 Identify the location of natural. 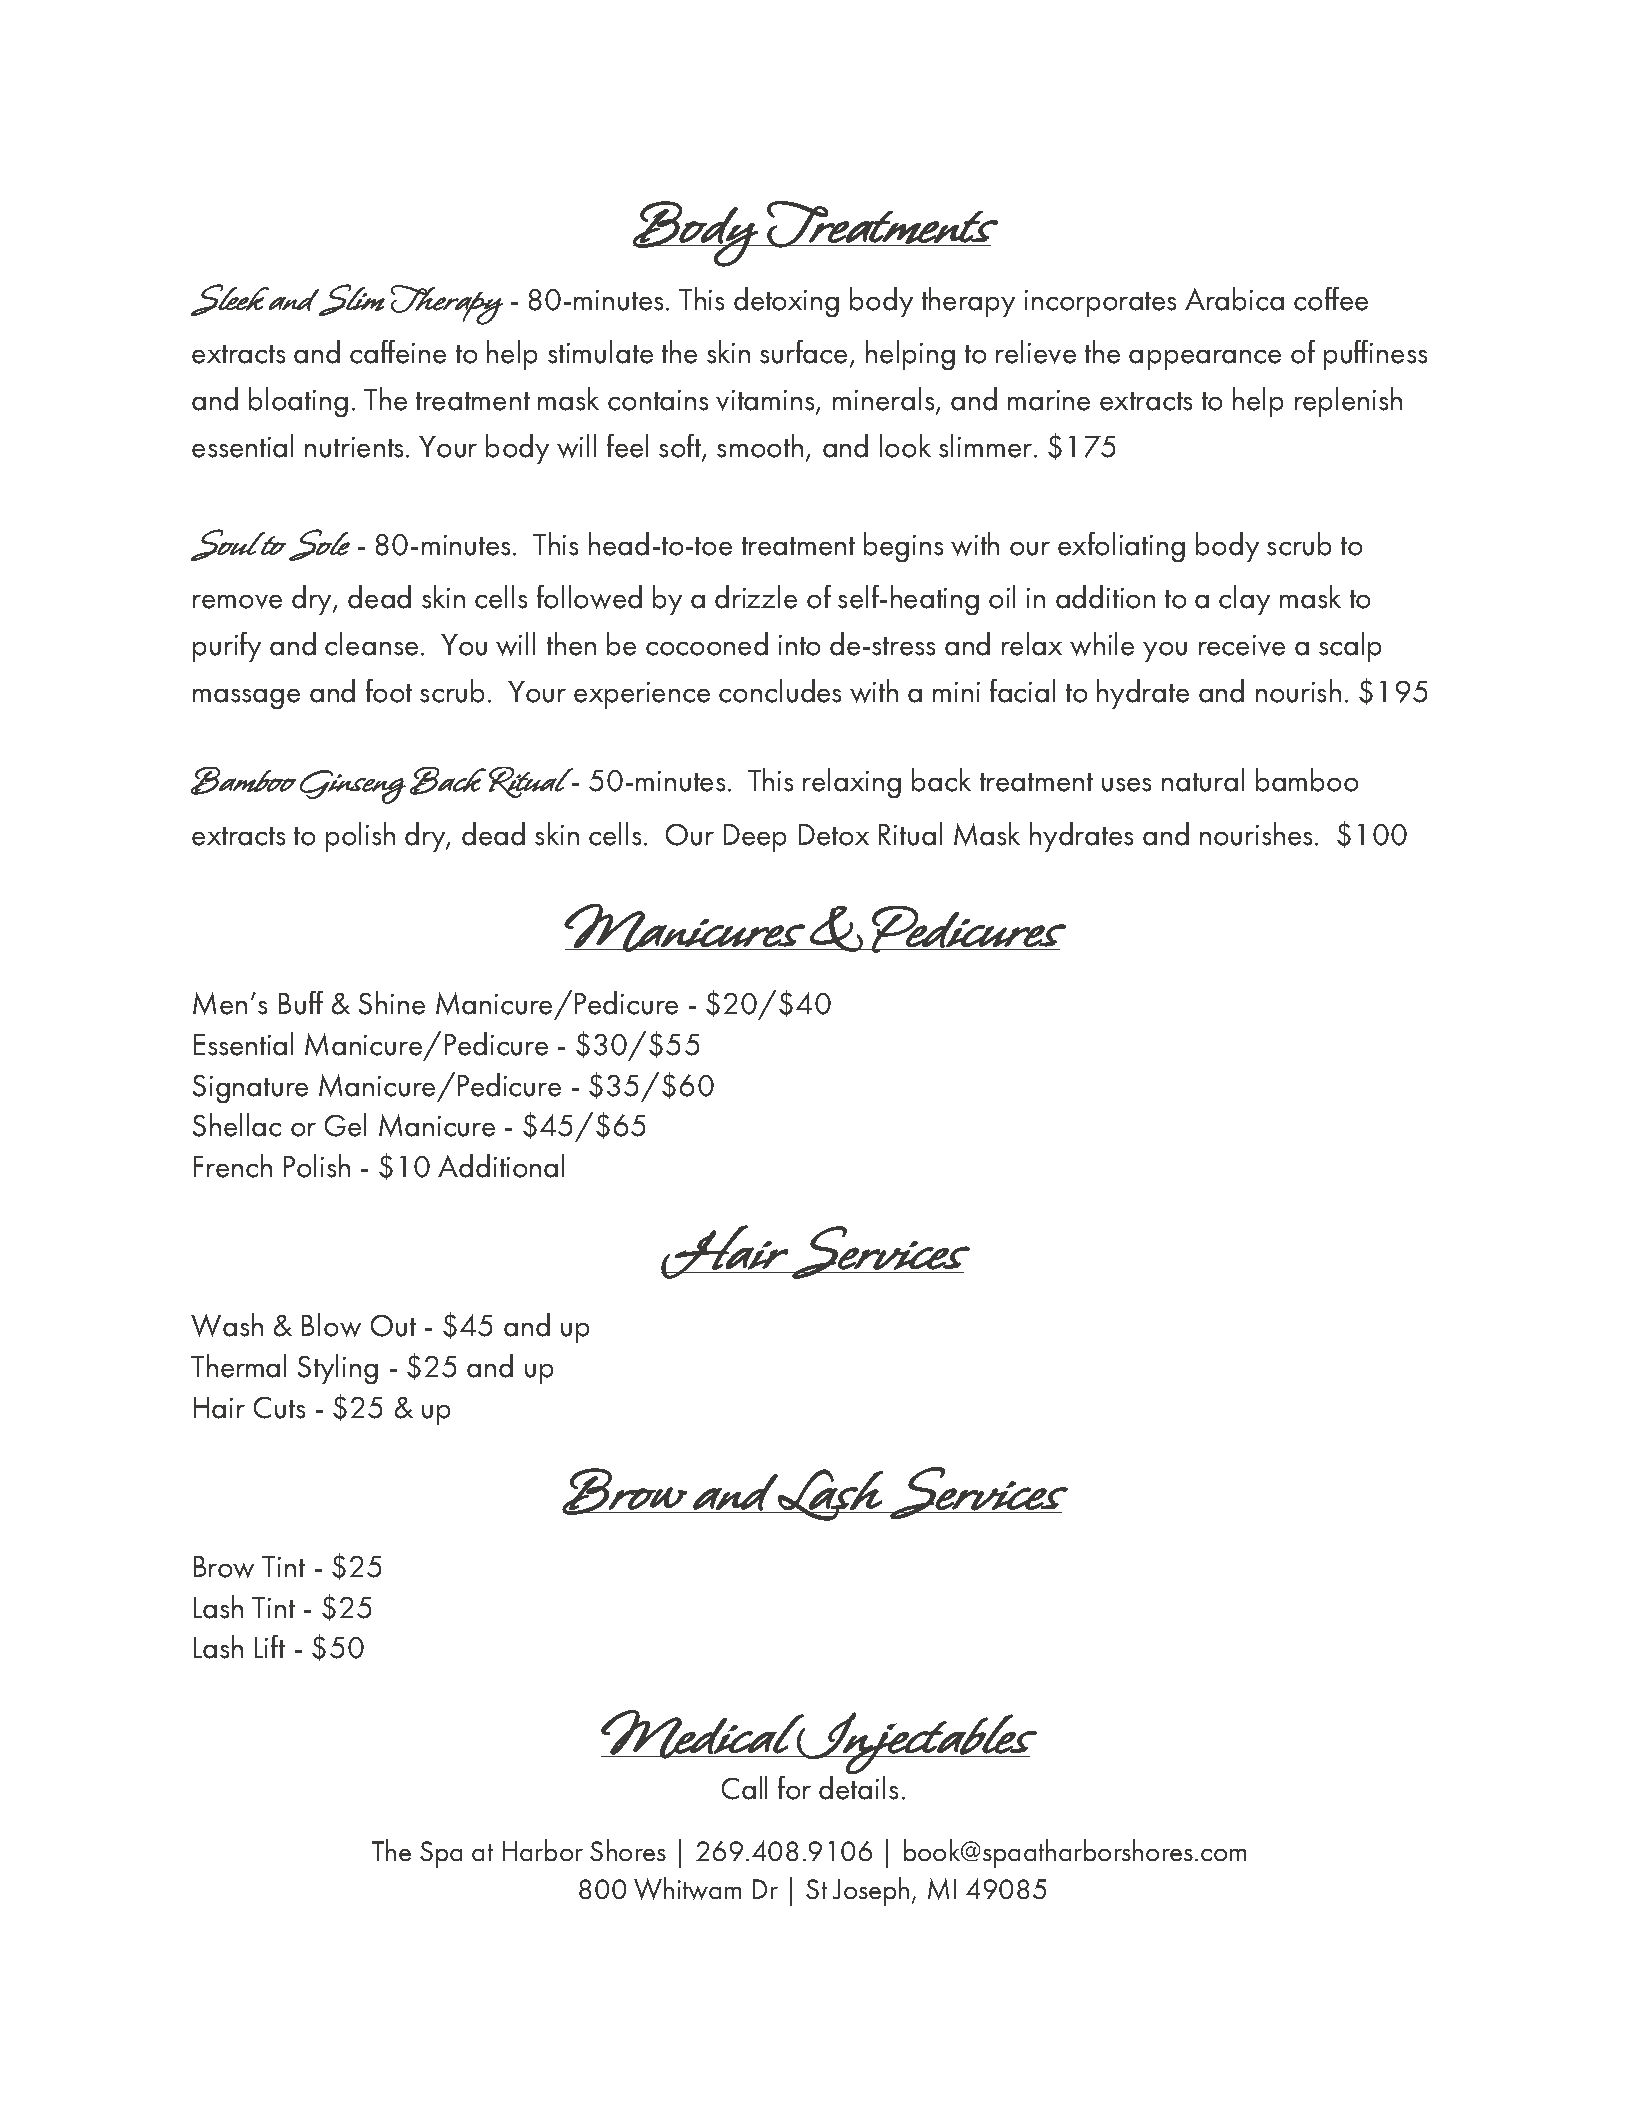
(1203, 780).
